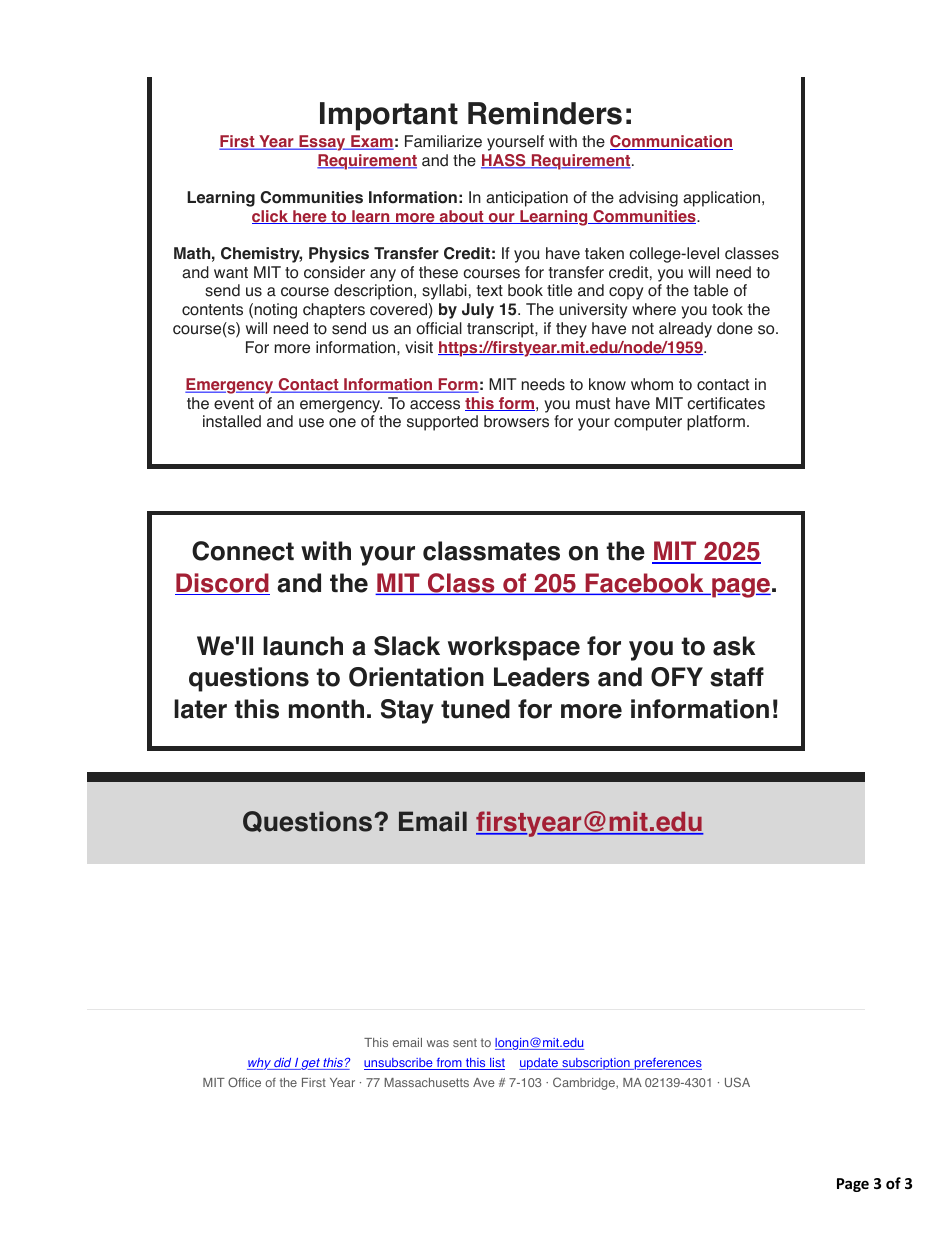 The image size is (952, 1233). Describe the element at coordinates (734, 646) in the screenshot. I see `ask` at that location.
